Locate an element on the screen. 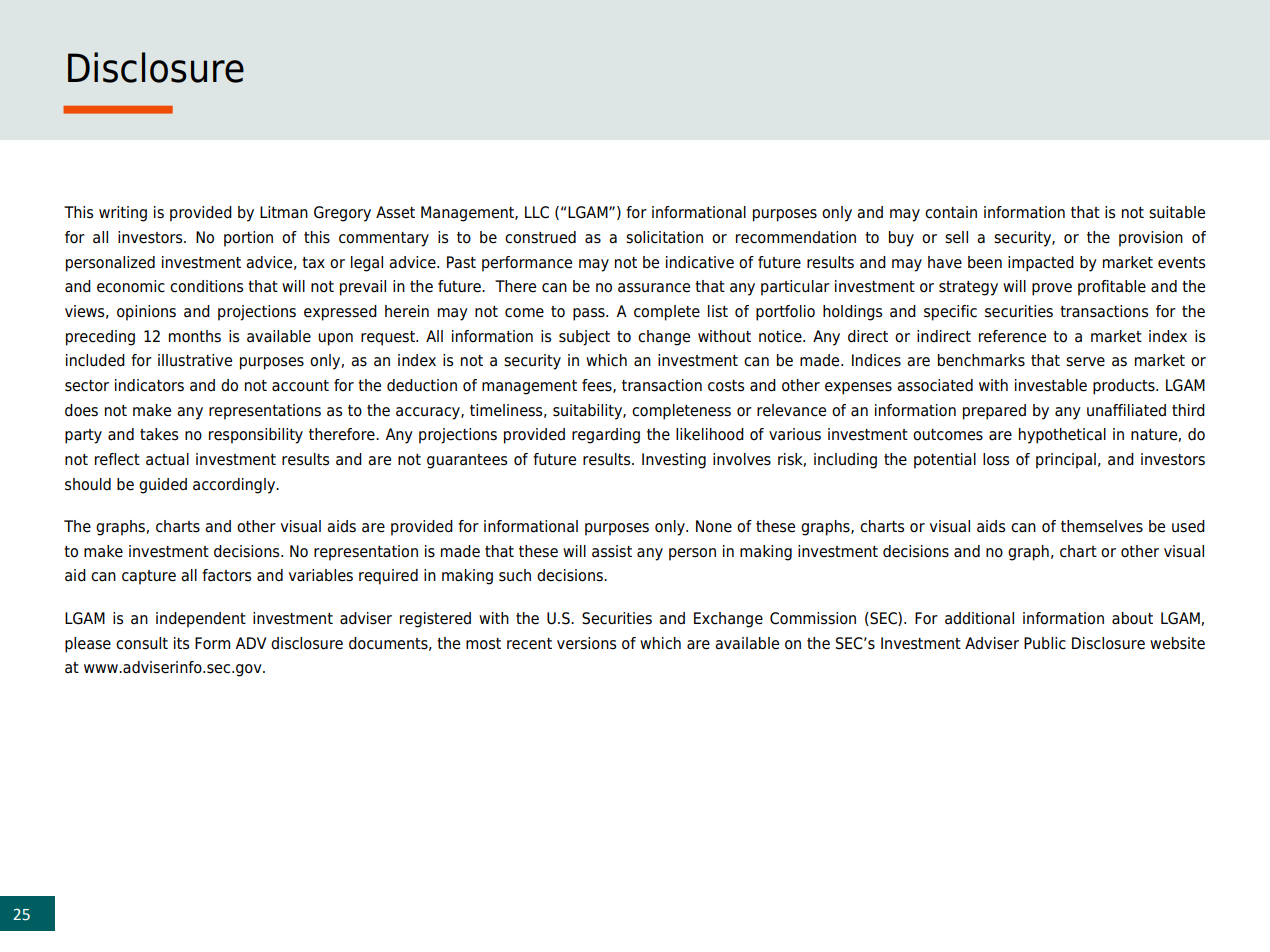  solicitation is located at coordinates (664, 237).
